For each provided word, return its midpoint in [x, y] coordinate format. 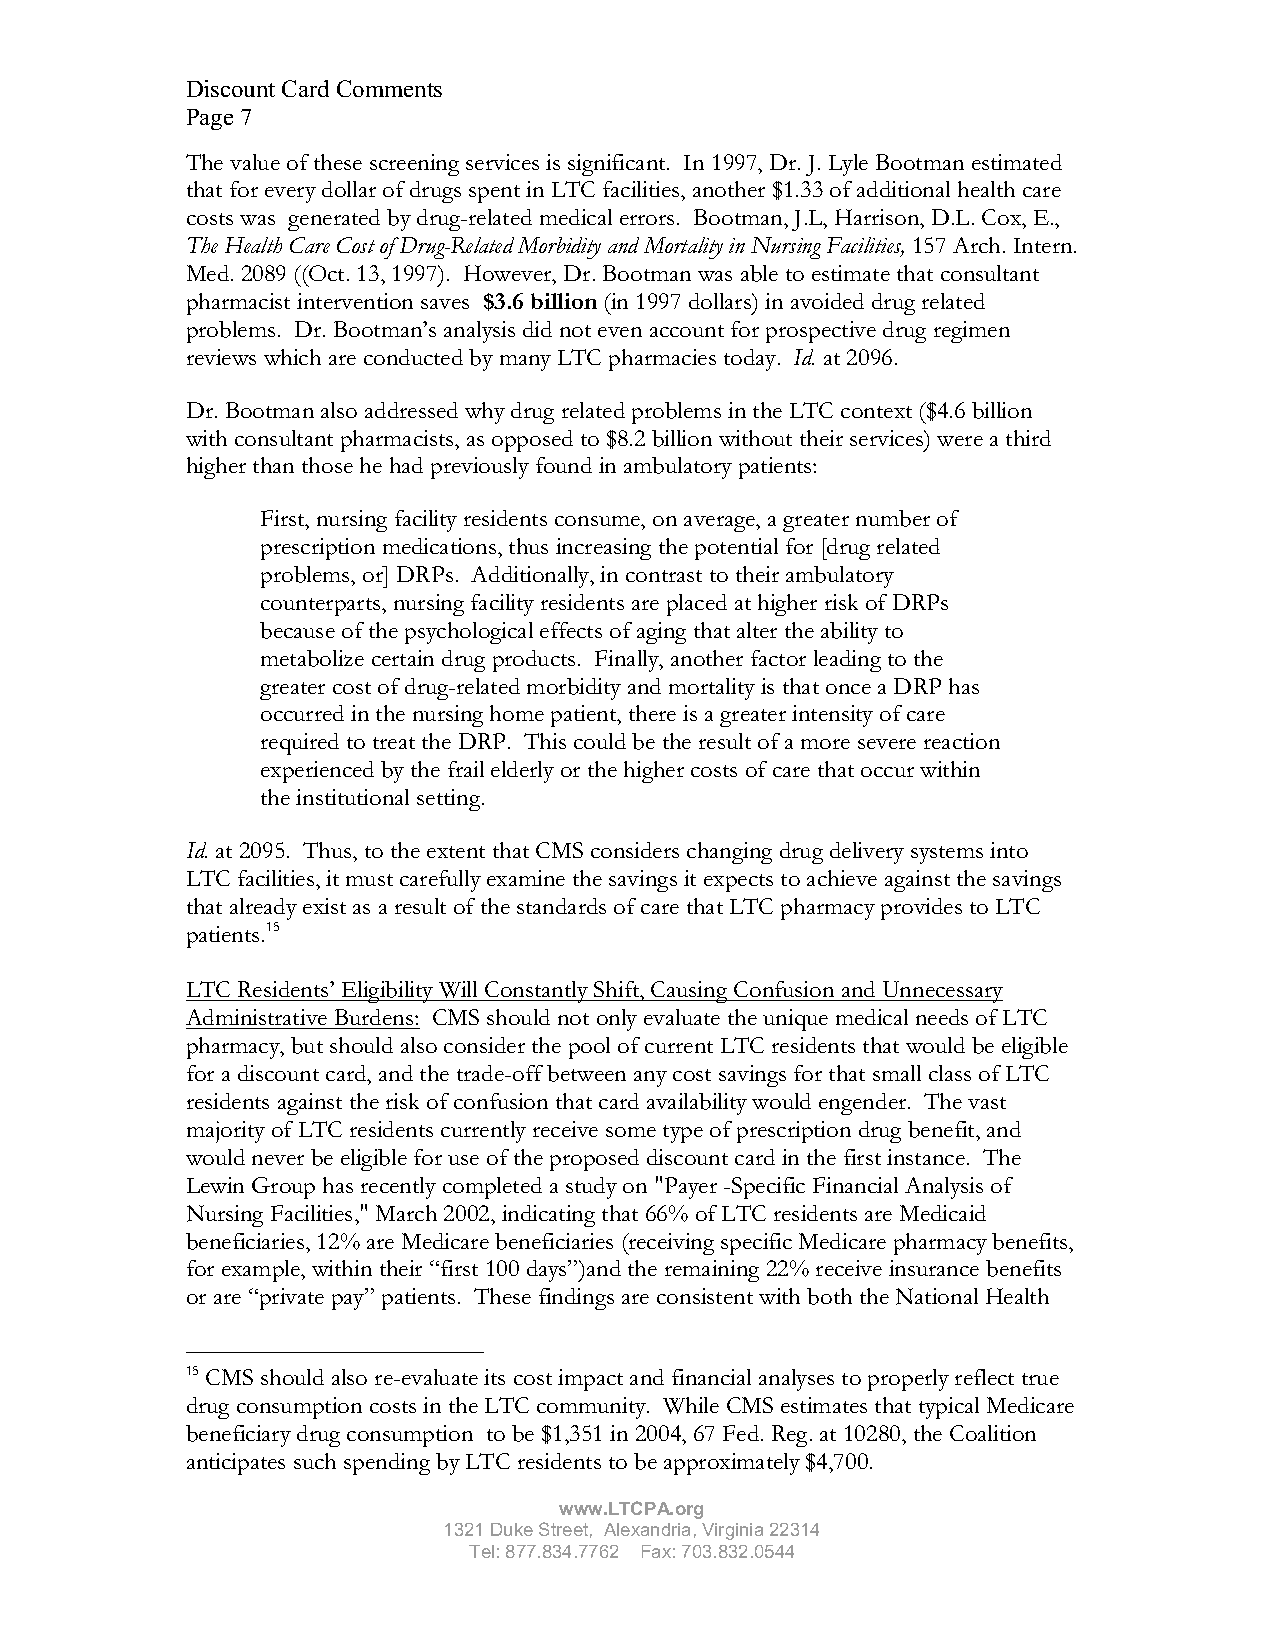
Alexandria [647, 1529]
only [617, 1020]
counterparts [322, 607]
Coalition [993, 1433]
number [893, 518]
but [307, 1045]
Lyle [848, 165]
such [315, 1461]
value [255, 162]
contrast [664, 576]
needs [942, 1017]
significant [618, 165]
